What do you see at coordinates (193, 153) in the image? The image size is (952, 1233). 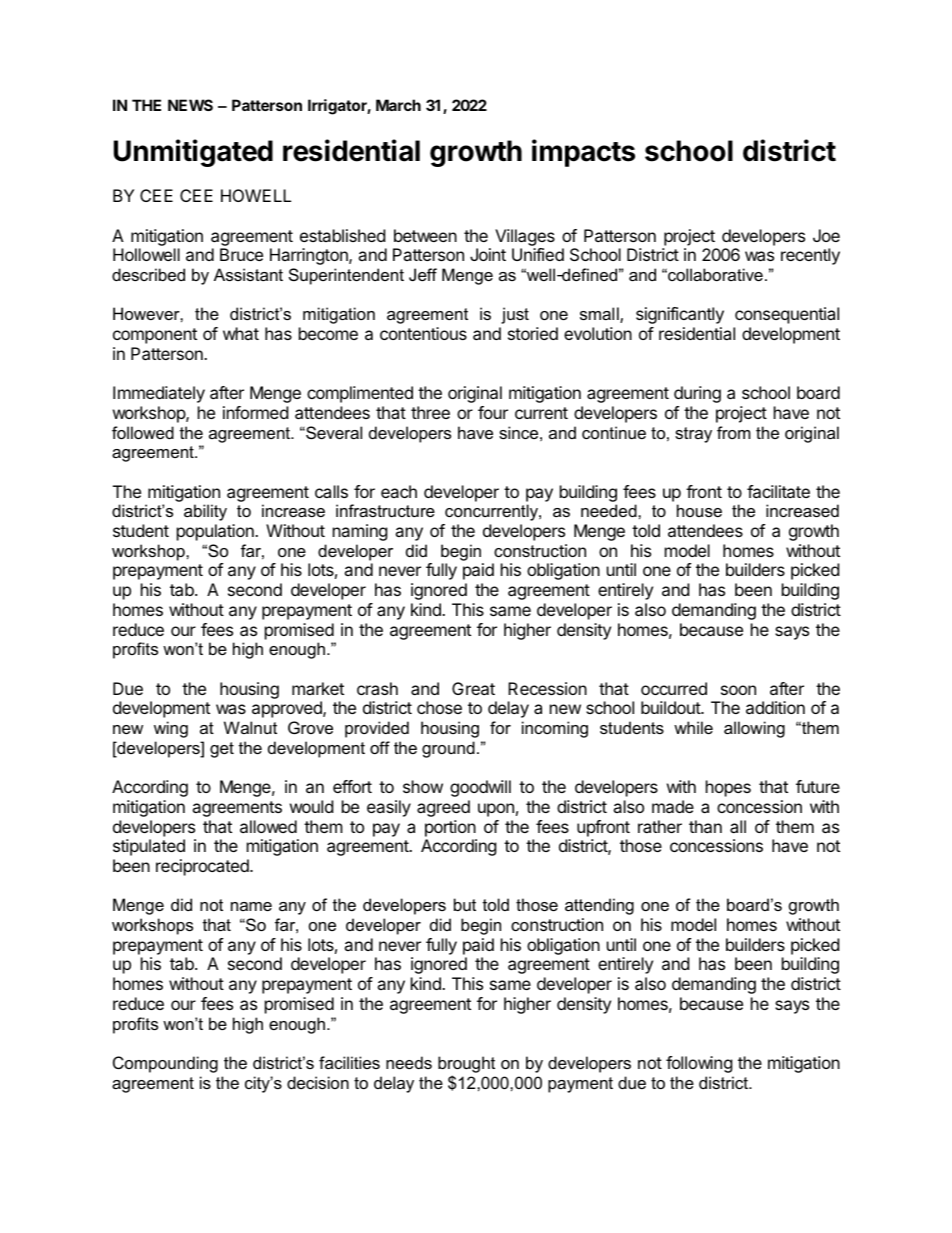 I see `Unmitigated` at bounding box center [193, 153].
